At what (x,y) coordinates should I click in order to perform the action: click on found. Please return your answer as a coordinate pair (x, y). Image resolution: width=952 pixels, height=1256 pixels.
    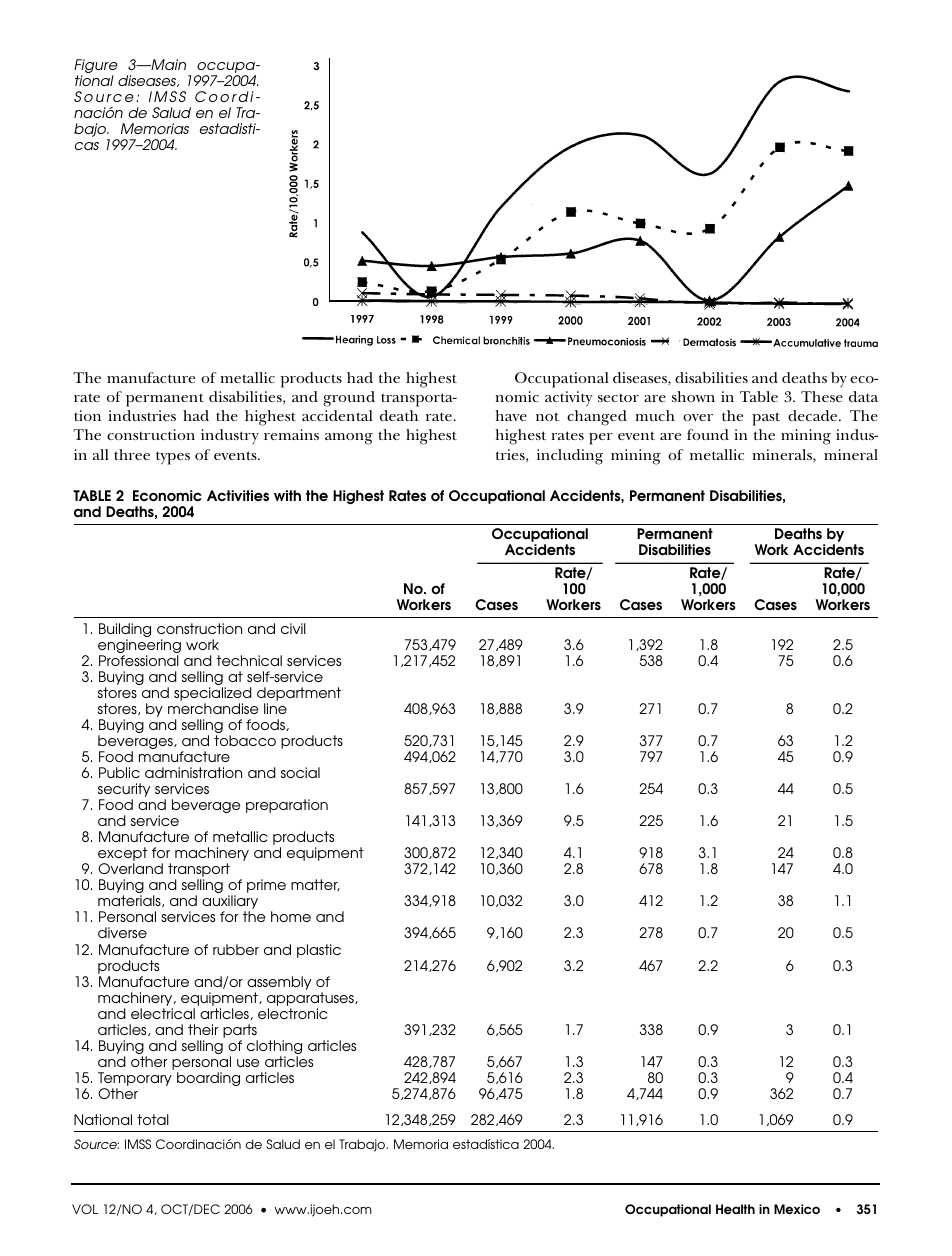
    Looking at the image, I should click on (708, 434).
